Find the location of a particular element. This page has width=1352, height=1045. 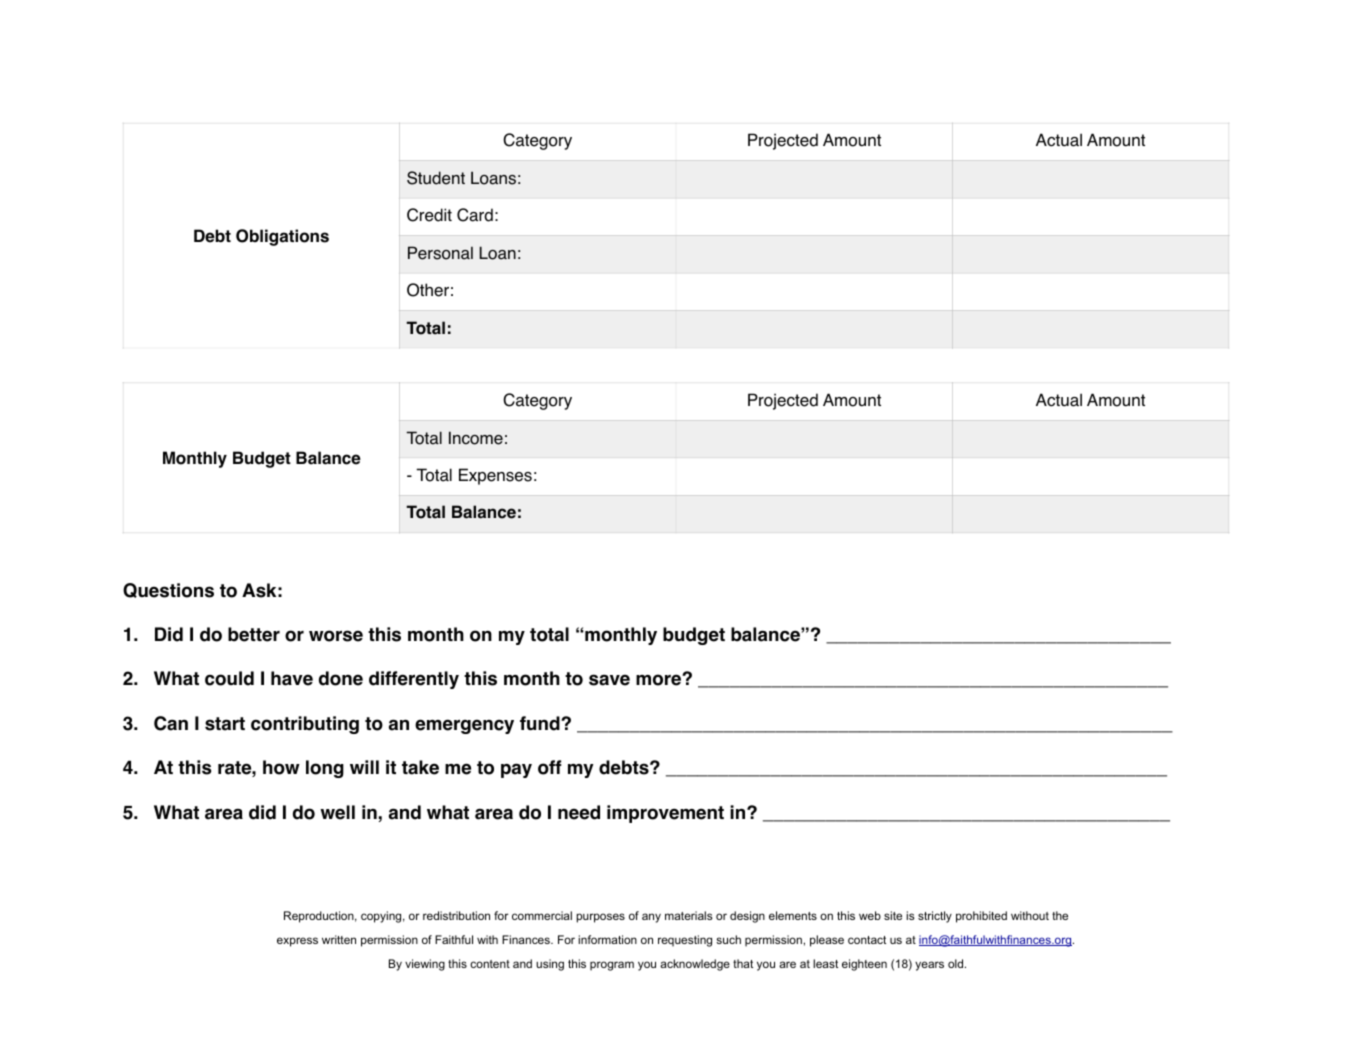

Obligations is located at coordinates (282, 237).
